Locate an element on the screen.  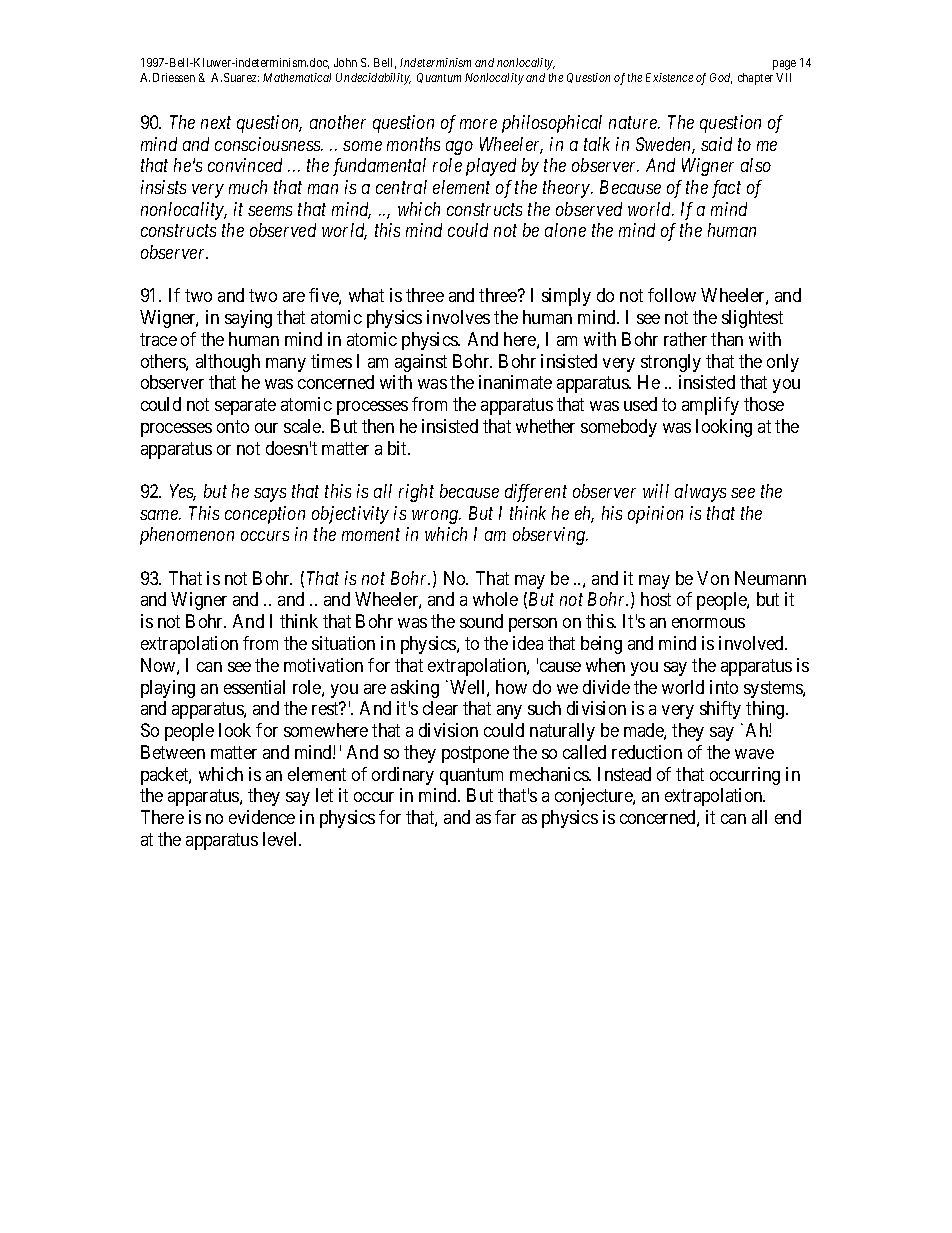
involves is located at coordinates (458, 317).
